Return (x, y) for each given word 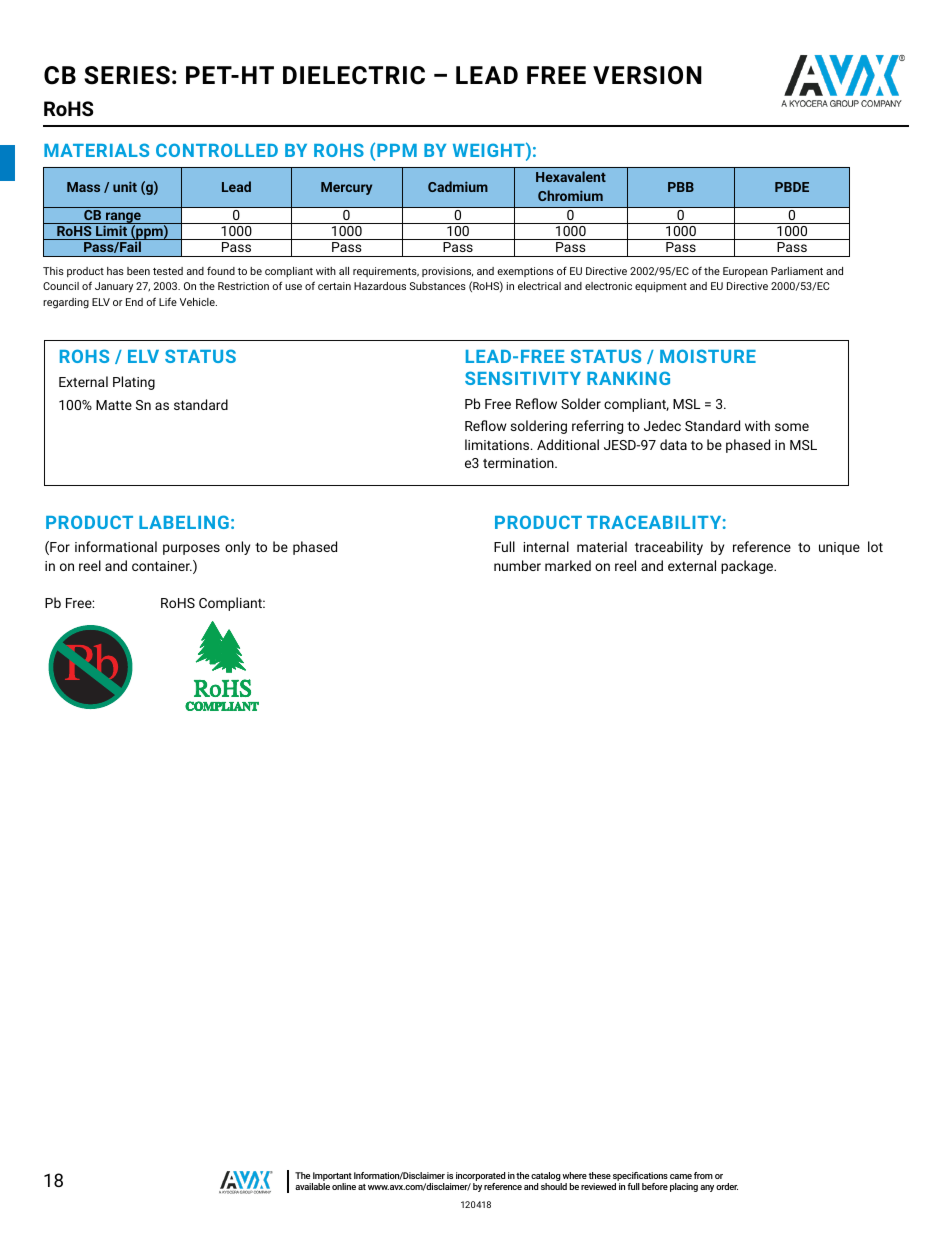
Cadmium (458, 186)
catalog (546, 1178)
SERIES (127, 75)
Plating (134, 383)
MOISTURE (708, 356)
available (312, 1186)
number (517, 565)
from (703, 1175)
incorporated (480, 1178)
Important (332, 1178)
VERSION (647, 75)
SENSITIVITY (523, 378)
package (748, 567)
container (162, 566)
